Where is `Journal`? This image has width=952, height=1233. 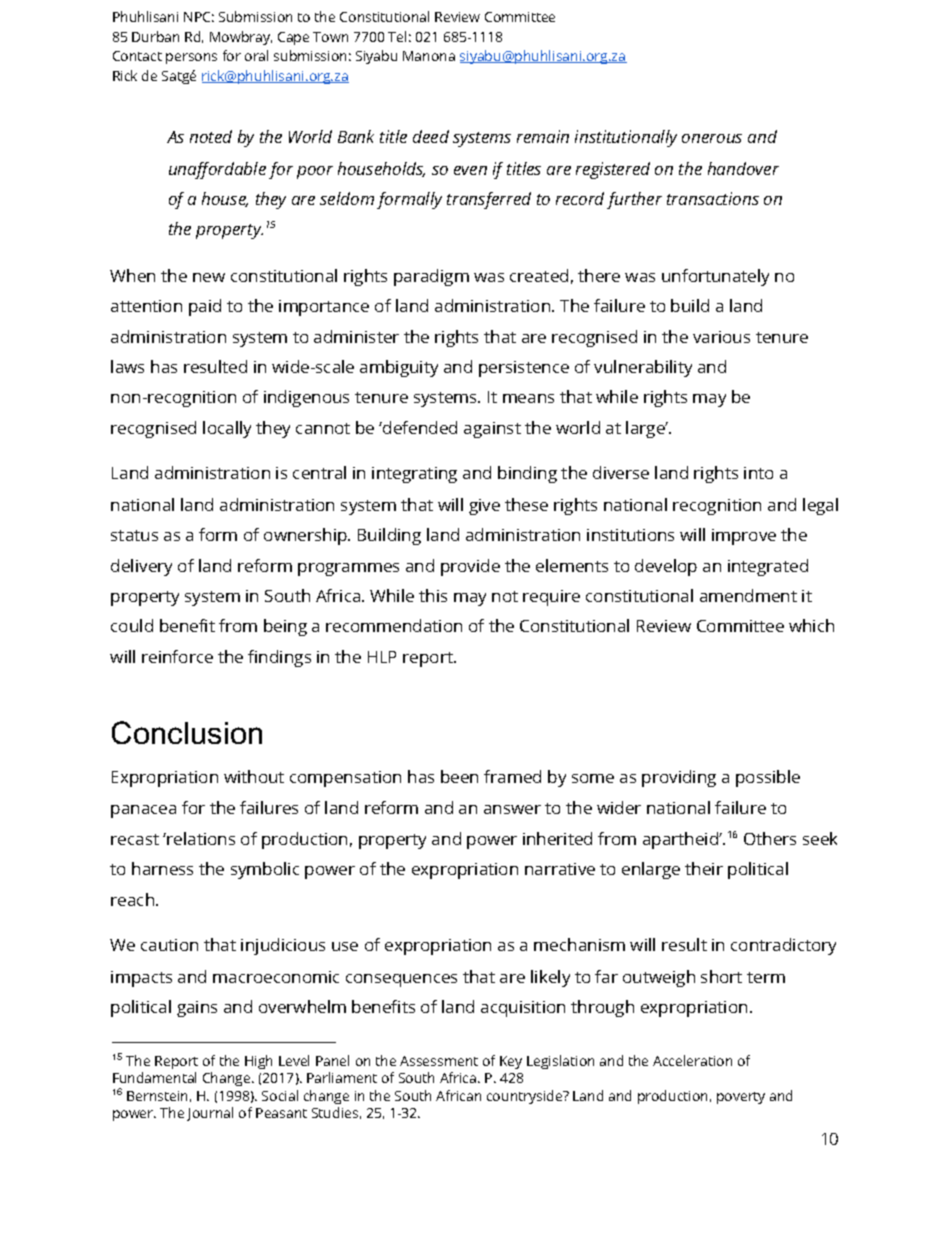 Journal is located at coordinates (210, 1114).
